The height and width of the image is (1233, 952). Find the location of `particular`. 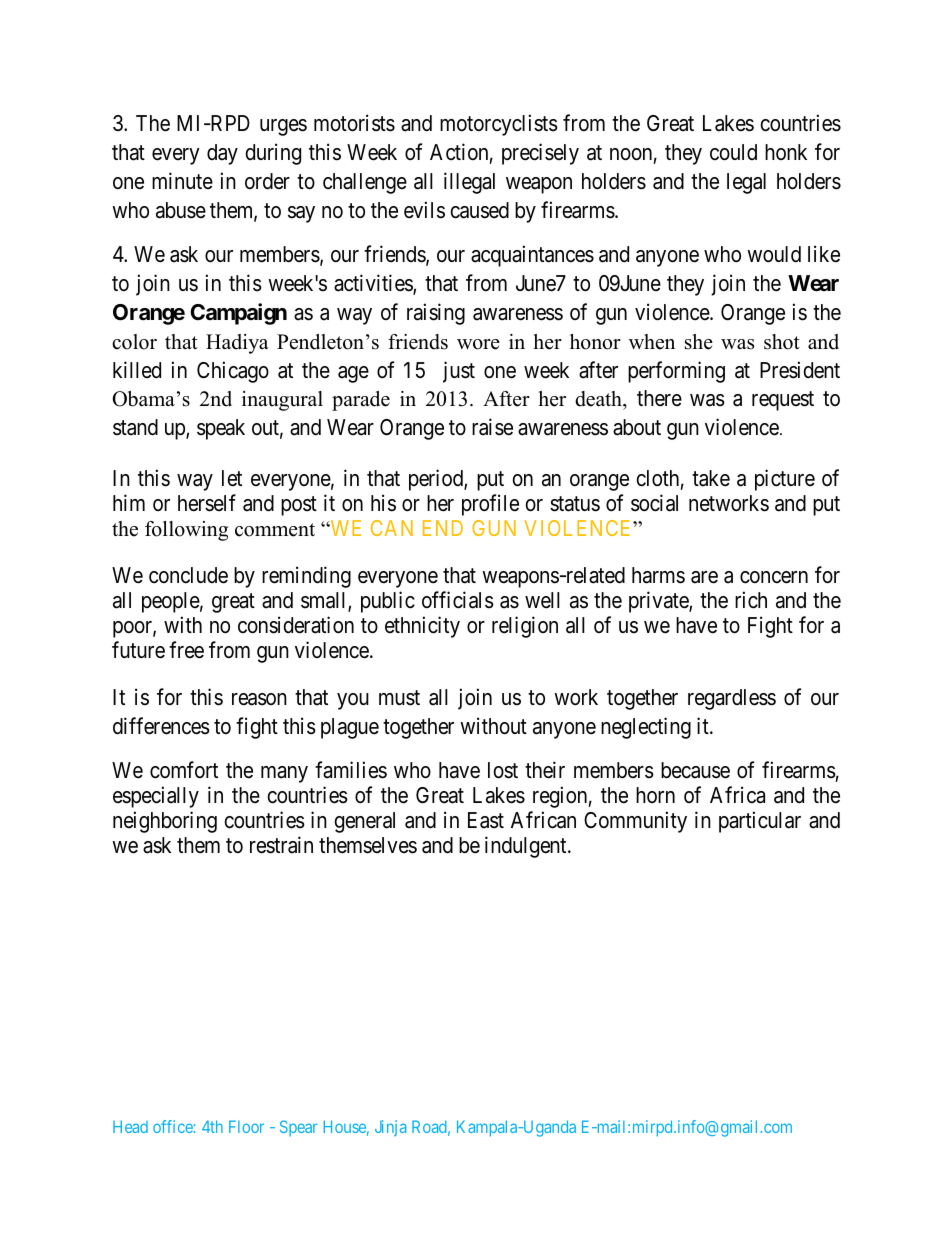

particular is located at coordinates (760, 822).
